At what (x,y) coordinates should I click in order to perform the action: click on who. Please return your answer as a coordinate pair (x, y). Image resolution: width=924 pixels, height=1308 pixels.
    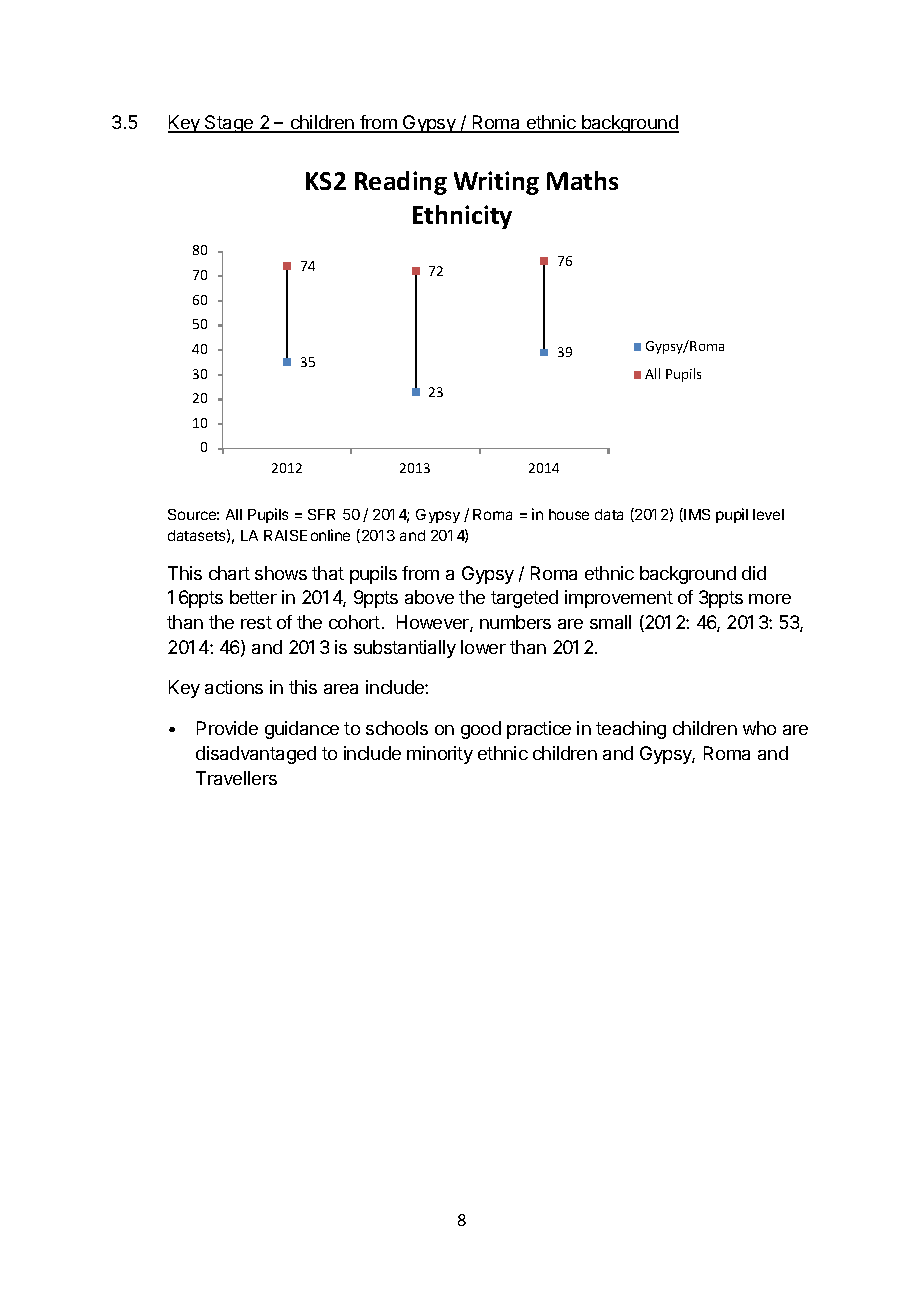
    Looking at the image, I should click on (759, 728).
